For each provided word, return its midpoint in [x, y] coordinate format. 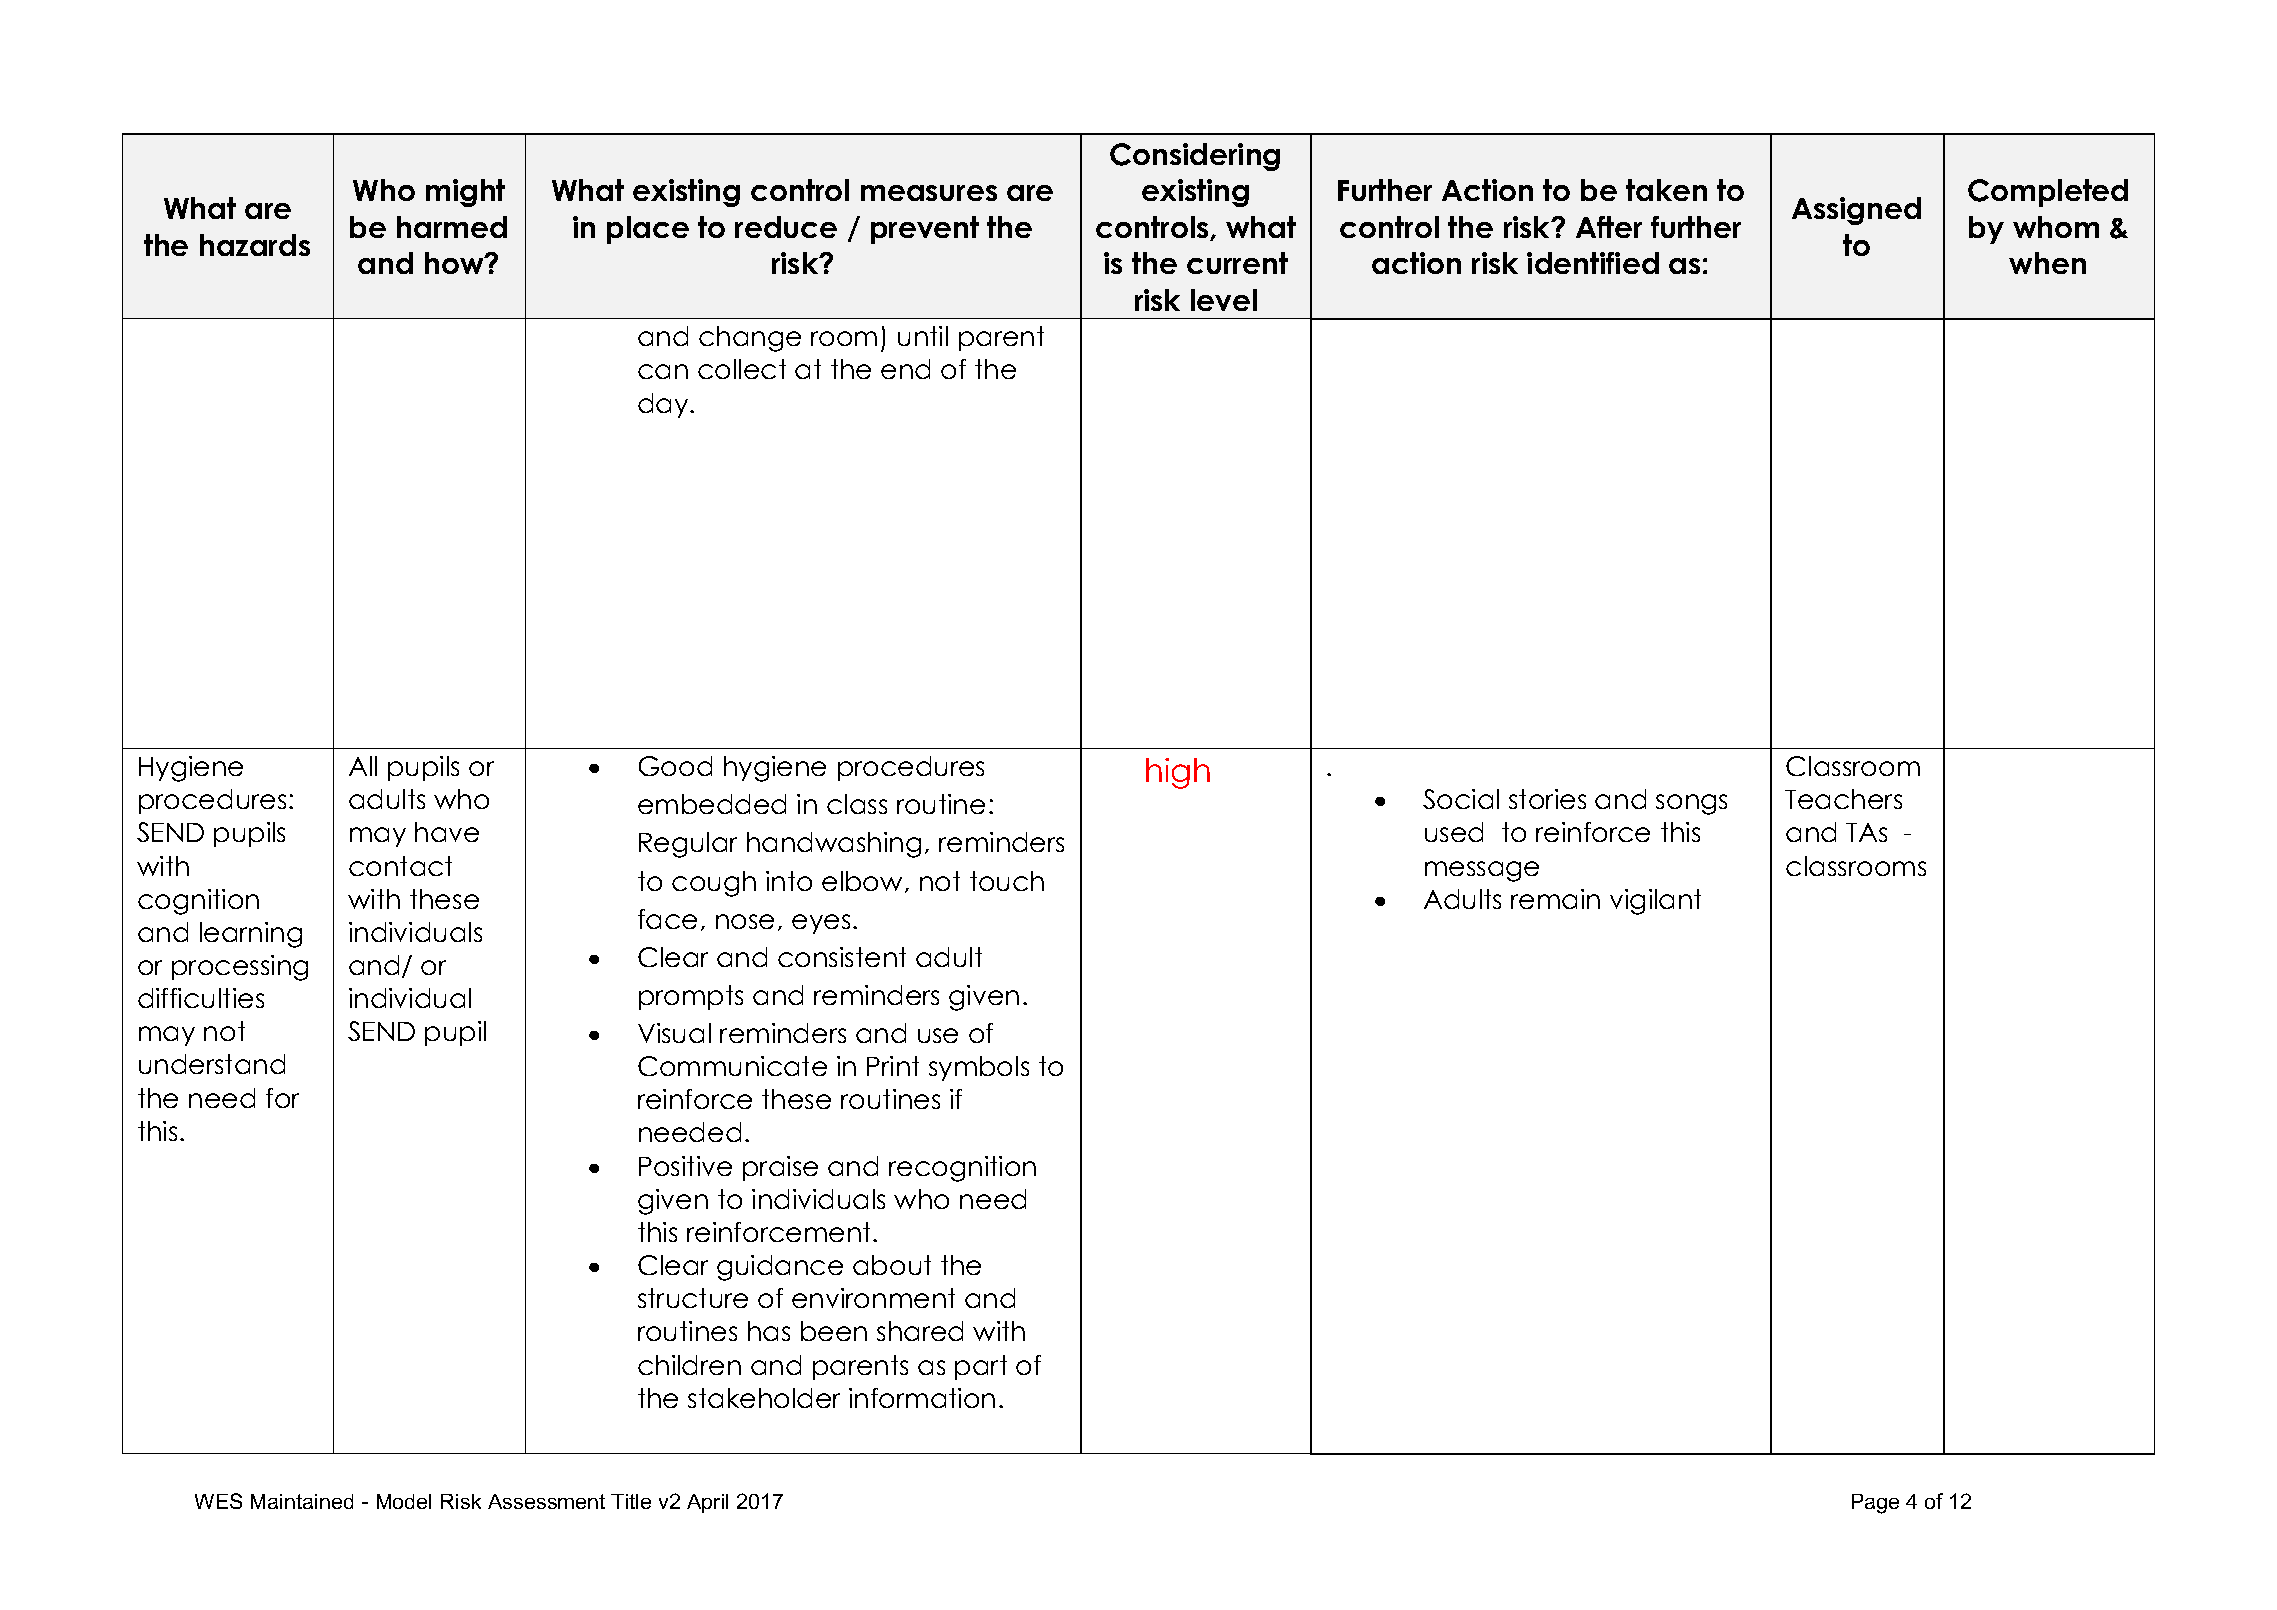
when [2047, 263]
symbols [979, 1068]
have [447, 832]
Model [404, 1501]
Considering [1195, 157]
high [1178, 773]
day [664, 405]
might [465, 193]
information [922, 1398]
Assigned [1856, 211]
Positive [685, 1166]
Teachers [1843, 799]
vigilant [1655, 902]
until [923, 336]
